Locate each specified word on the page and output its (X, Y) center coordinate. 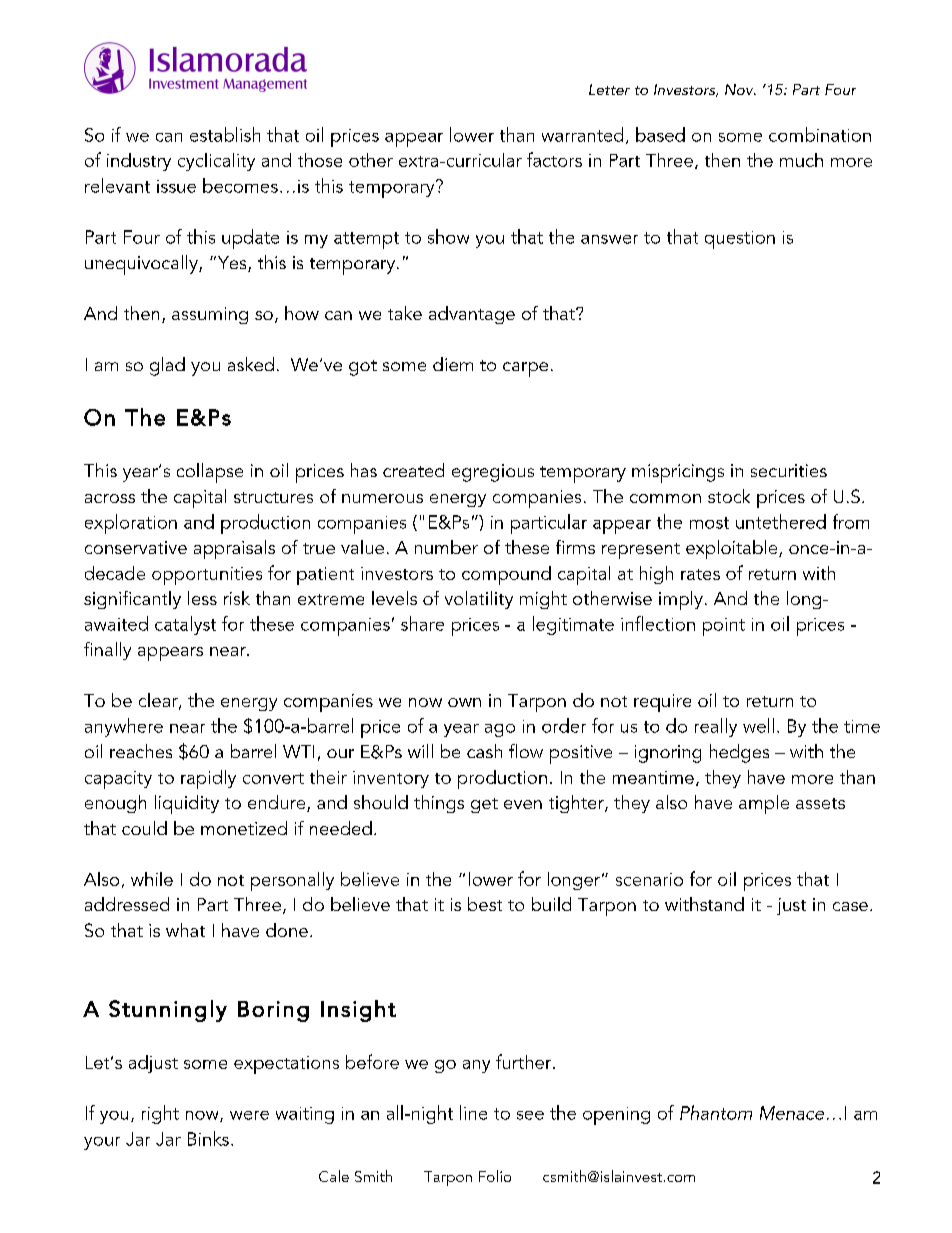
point (724, 627)
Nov (740, 89)
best (485, 904)
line (473, 1112)
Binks (208, 1138)
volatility (479, 600)
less (202, 598)
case (850, 906)
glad (167, 366)
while (152, 879)
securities (789, 470)
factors (554, 159)
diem (453, 364)
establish (225, 134)
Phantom (716, 1112)
